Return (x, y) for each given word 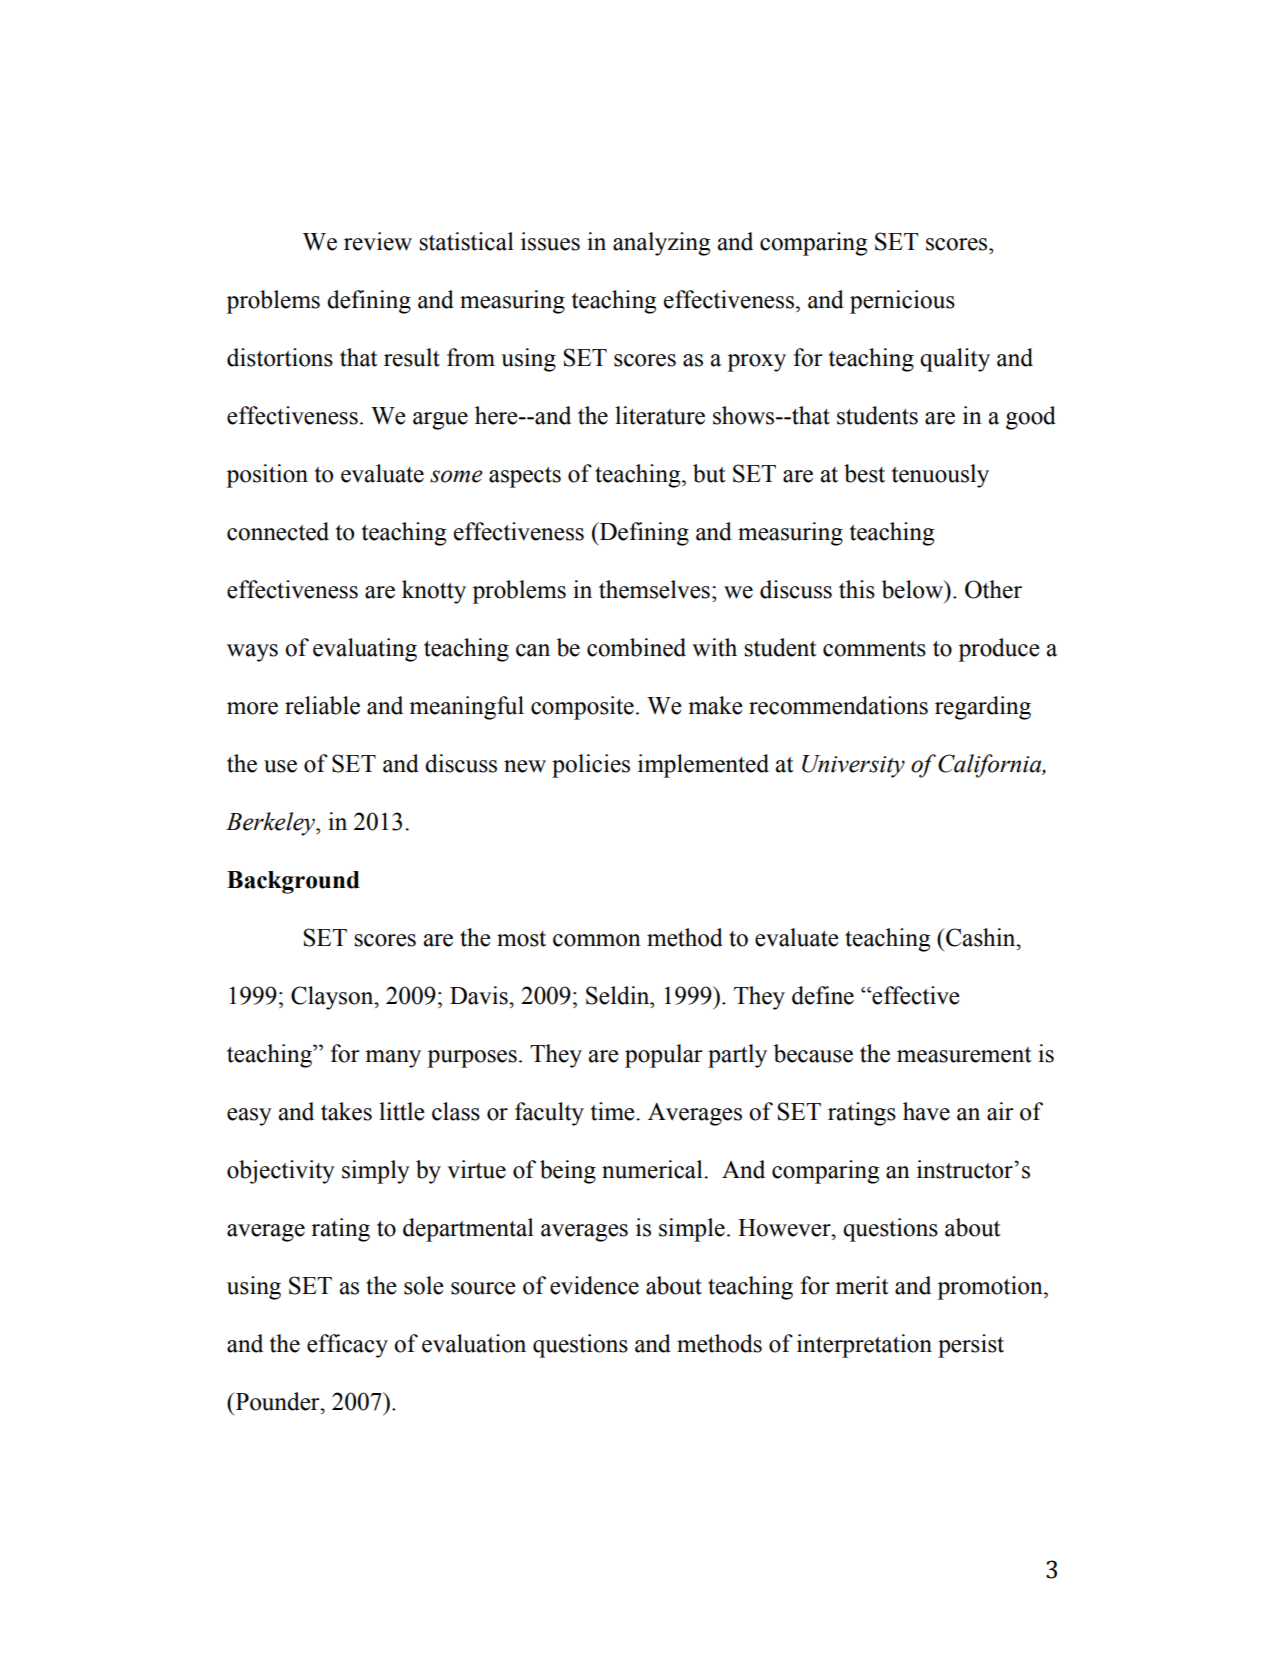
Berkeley (271, 824)
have (926, 1111)
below (914, 589)
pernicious (902, 302)
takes (346, 1111)
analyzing (661, 244)
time (614, 1111)
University (853, 766)
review (378, 241)
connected (278, 531)
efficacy (347, 1346)
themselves (654, 589)
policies (591, 766)
